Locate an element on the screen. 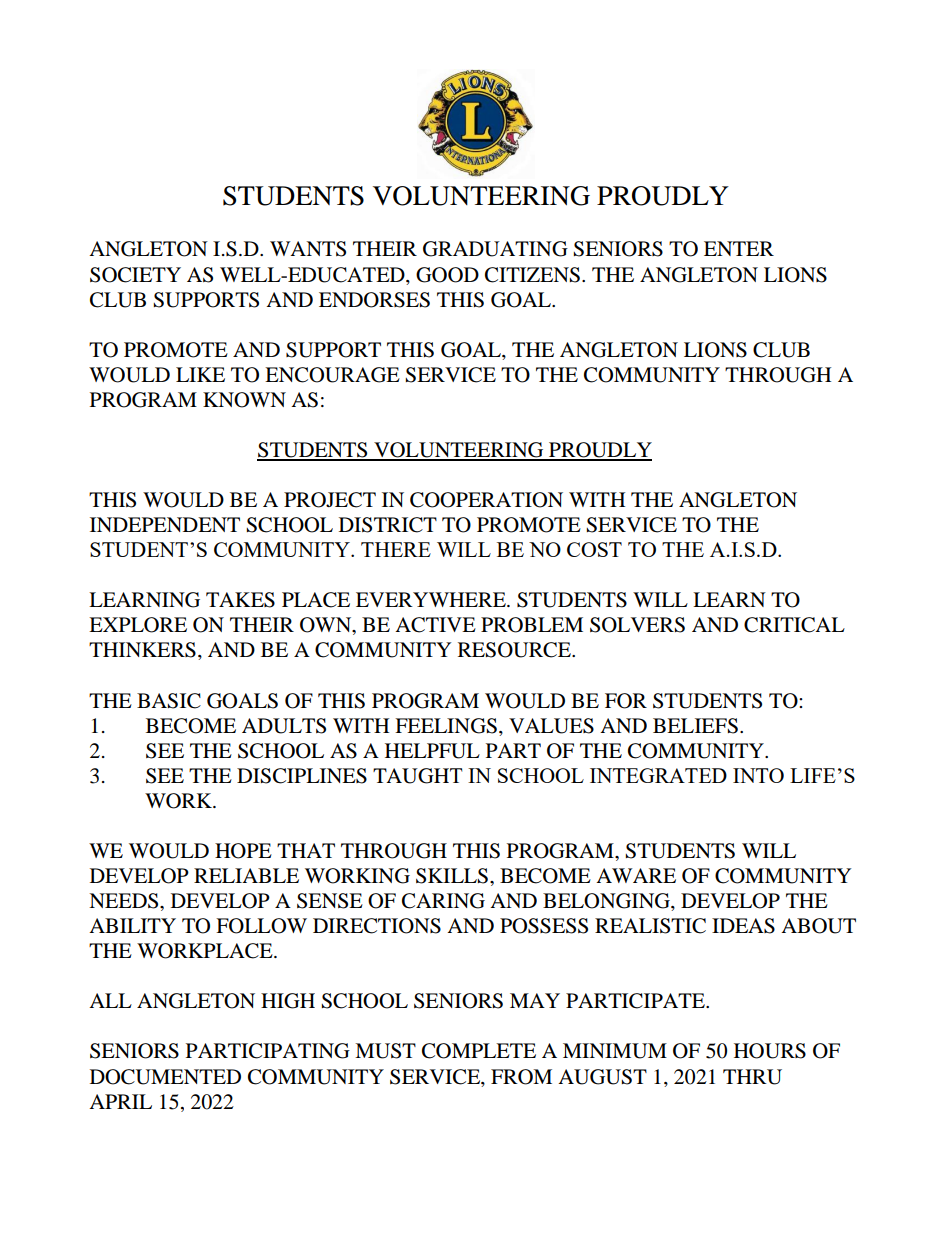  SOCIETY is located at coordinates (135, 275).
